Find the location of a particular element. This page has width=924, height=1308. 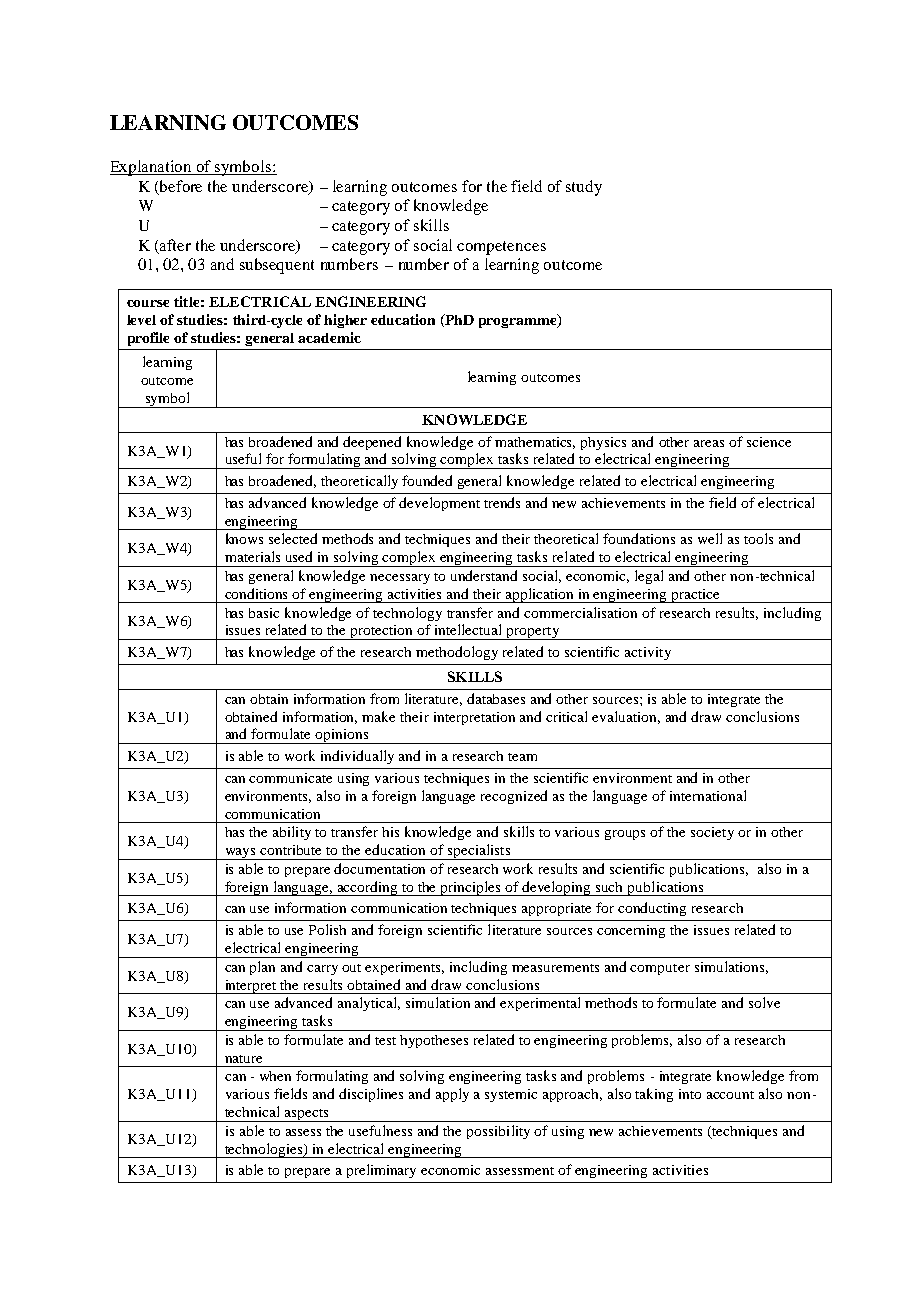

conducting is located at coordinates (652, 909).
